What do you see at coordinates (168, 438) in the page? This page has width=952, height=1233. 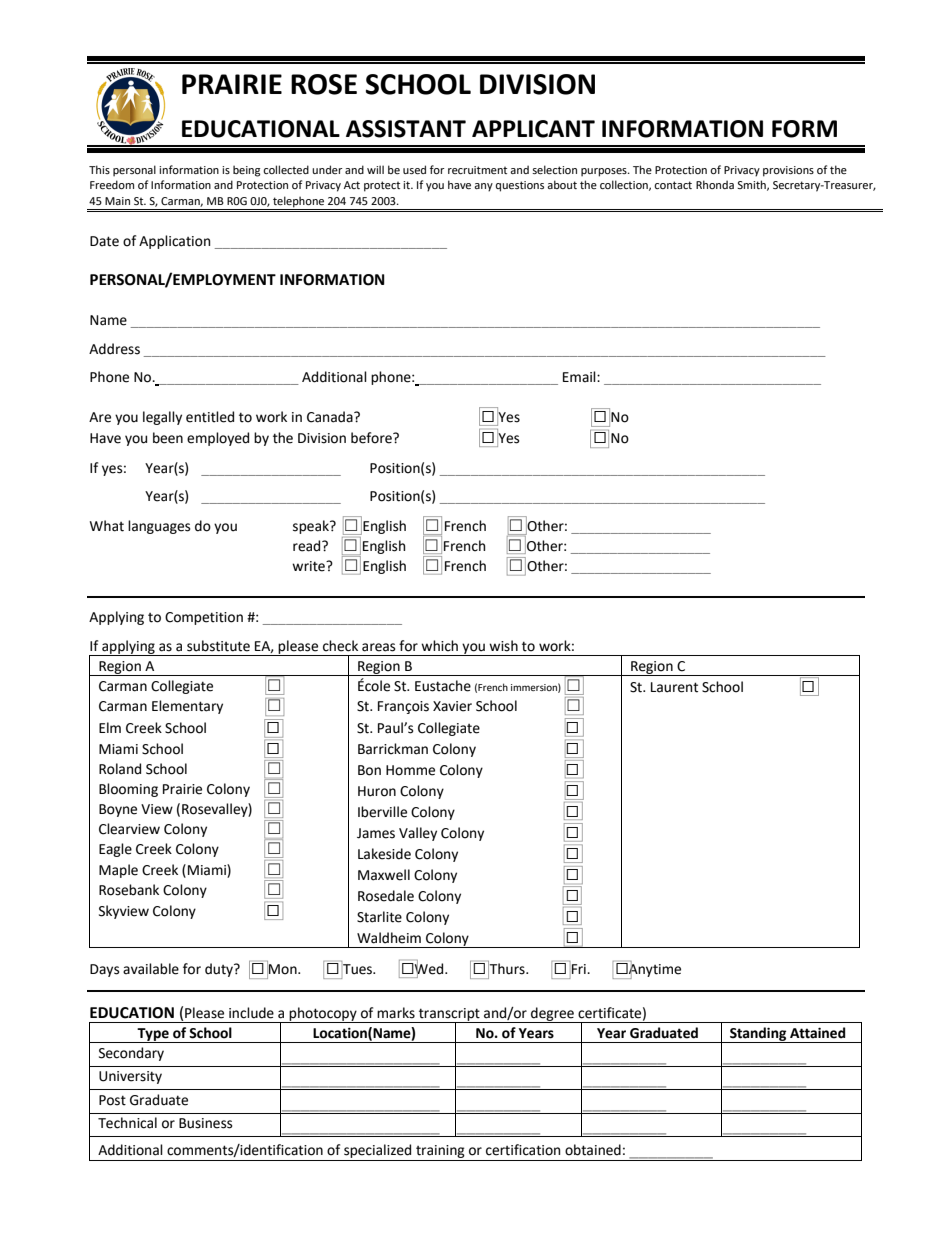 I see `been` at bounding box center [168, 438].
